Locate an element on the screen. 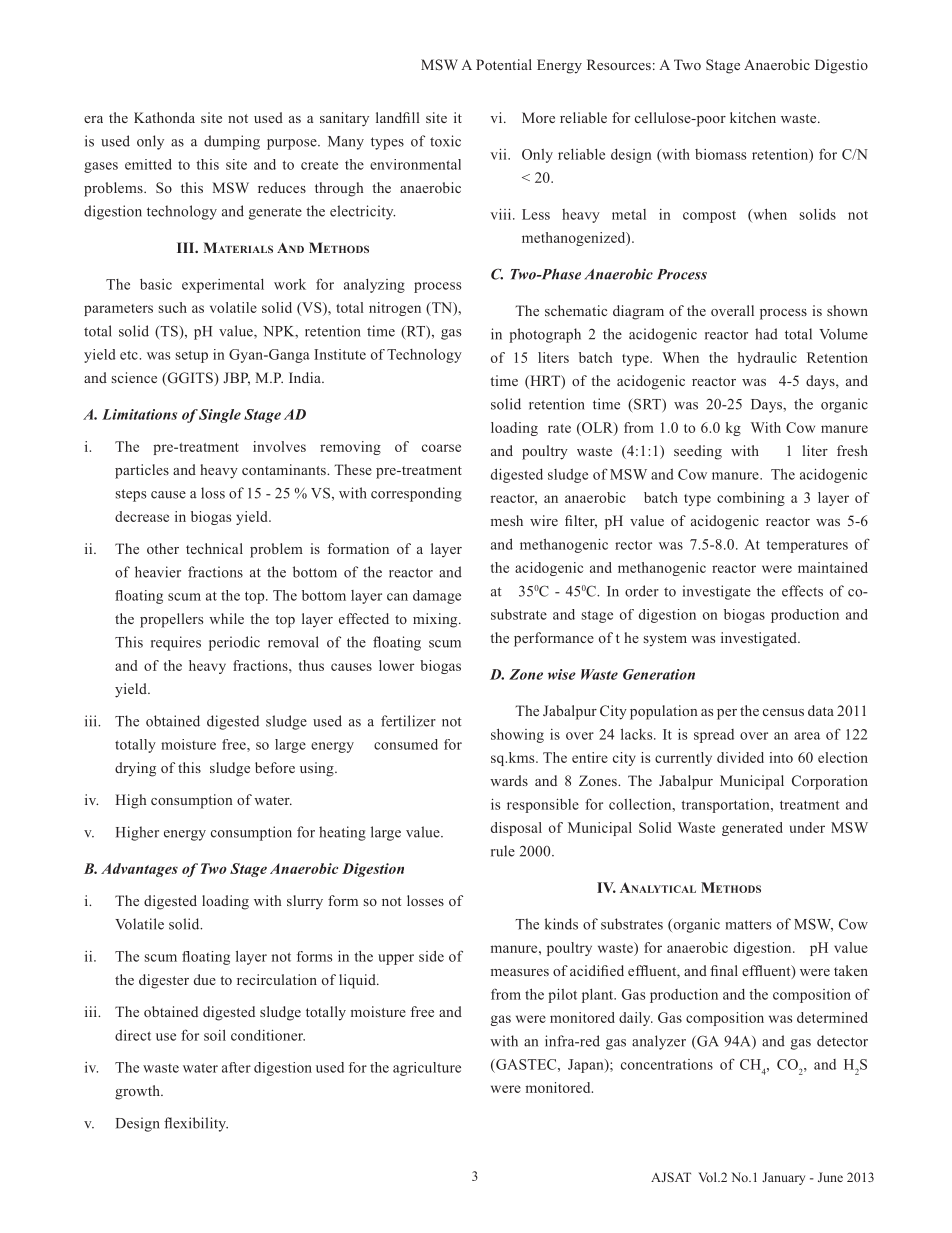 This screenshot has height=1233, width=952. dumping is located at coordinates (232, 142).
